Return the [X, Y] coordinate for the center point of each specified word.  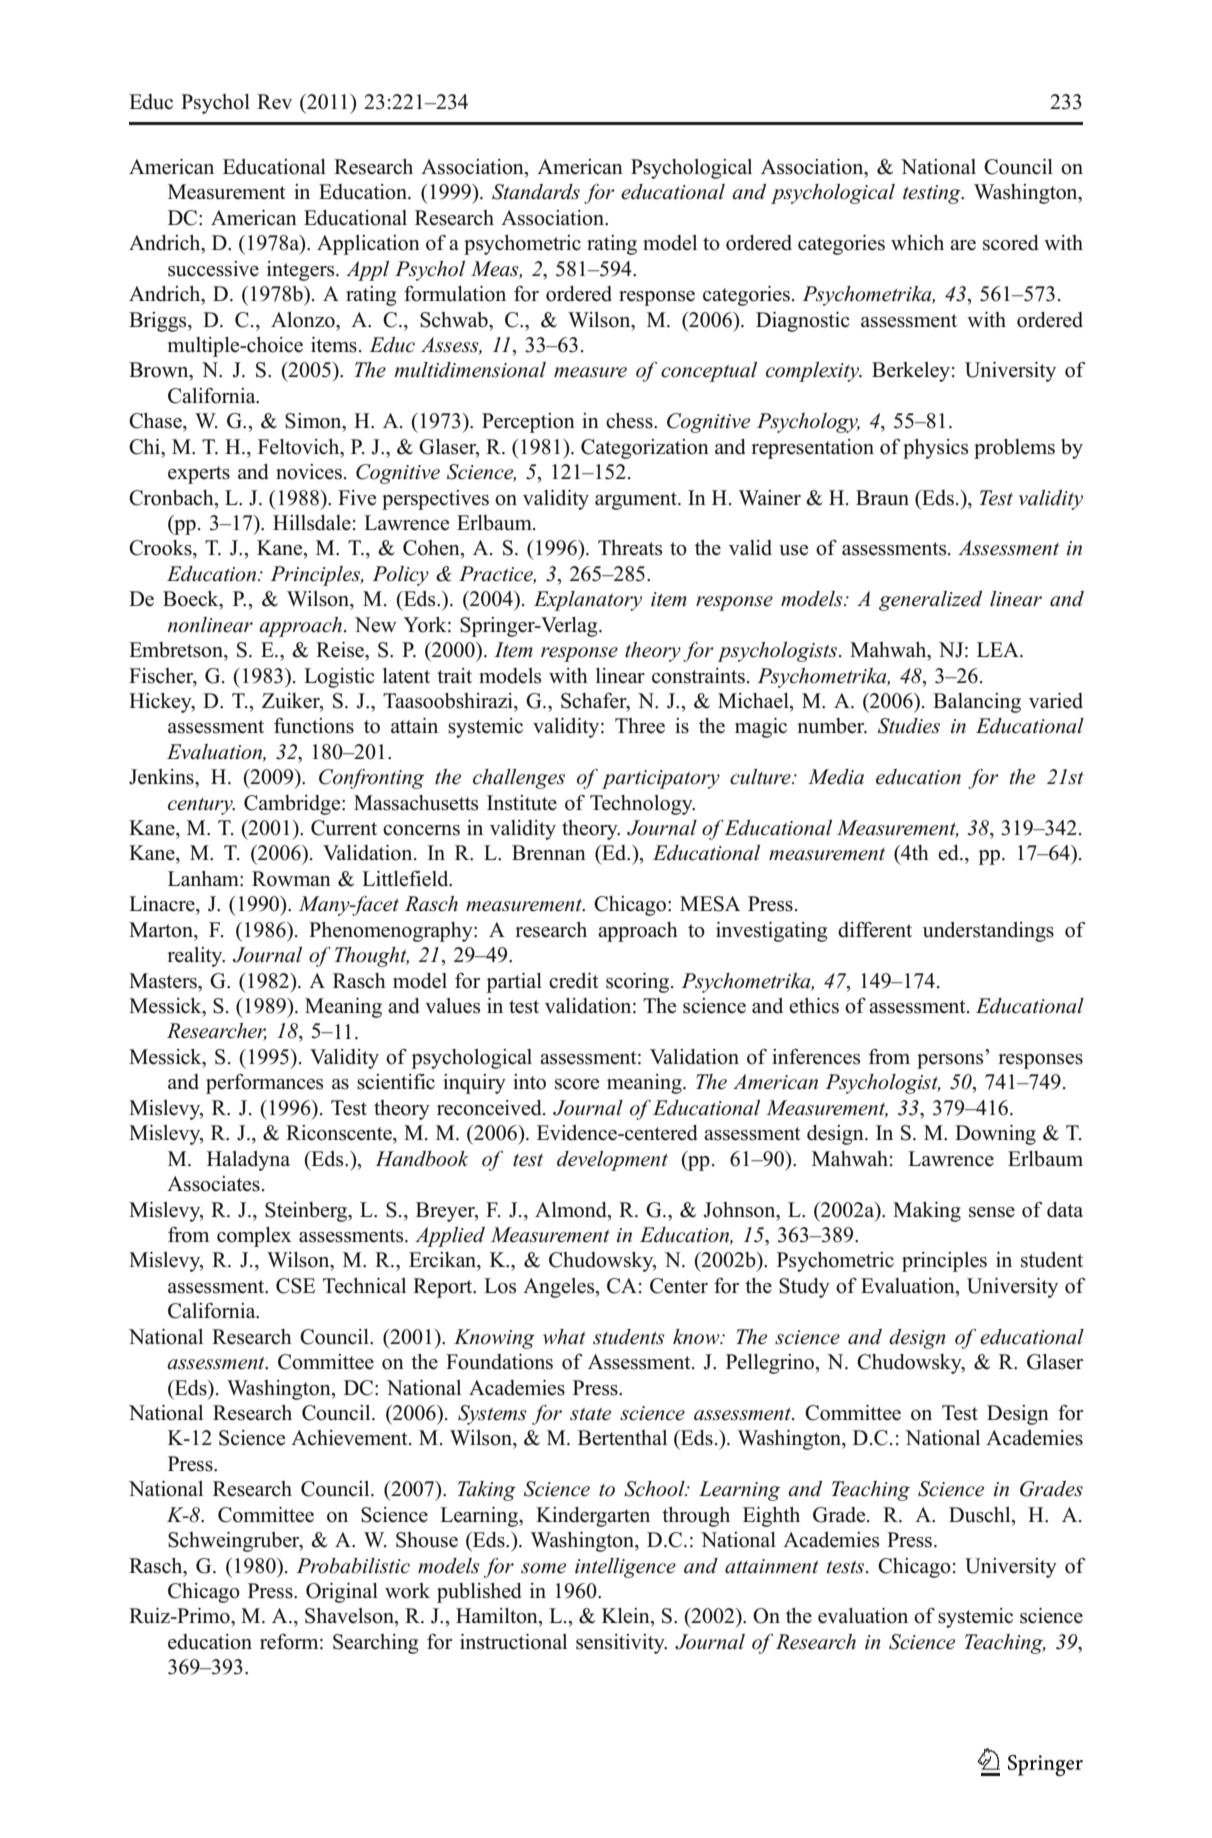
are [963, 245]
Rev [274, 102]
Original [342, 1593]
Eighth [771, 1517]
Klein [627, 1617]
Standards [536, 192]
